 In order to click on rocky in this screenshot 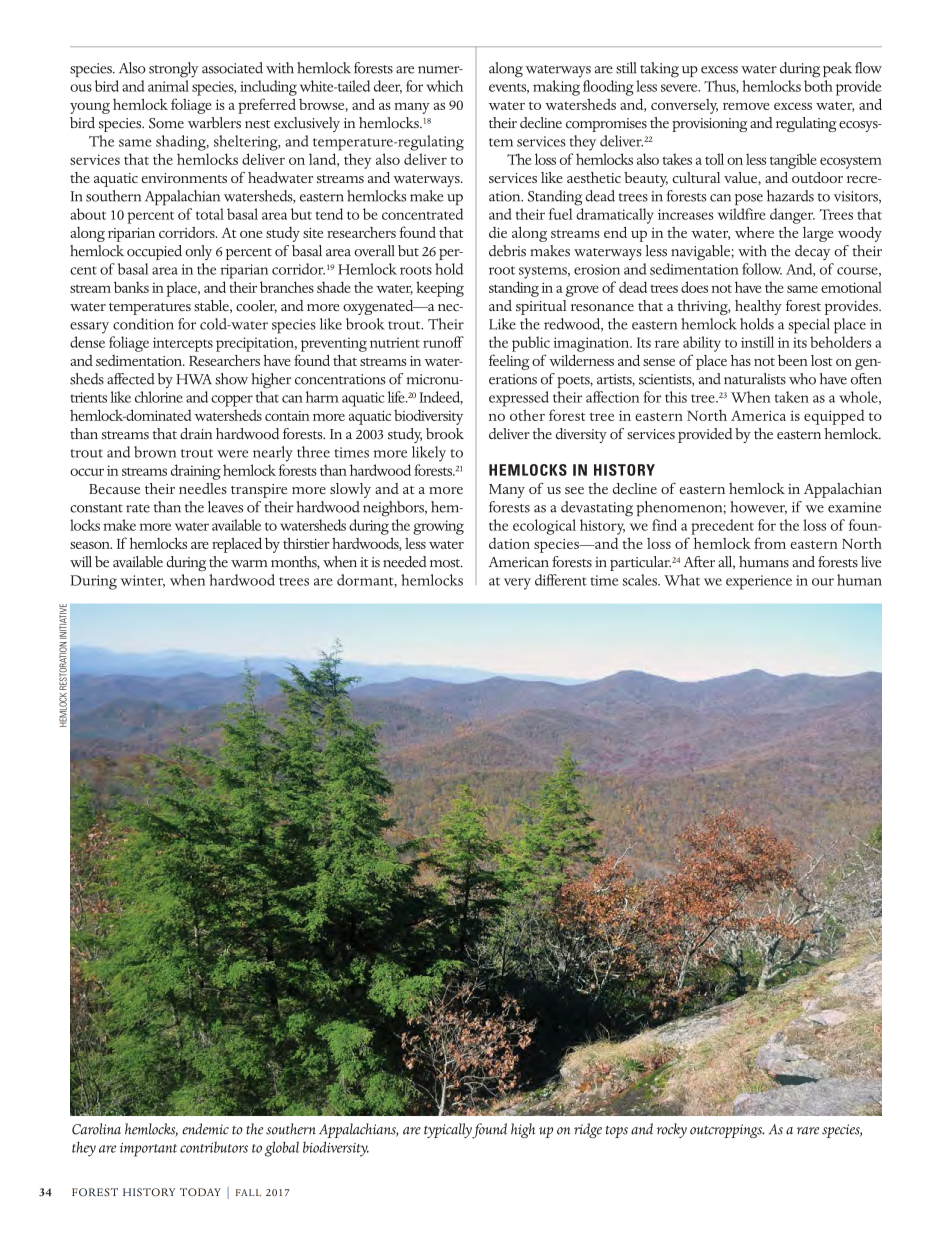, I will do `click(672, 1130)`.
